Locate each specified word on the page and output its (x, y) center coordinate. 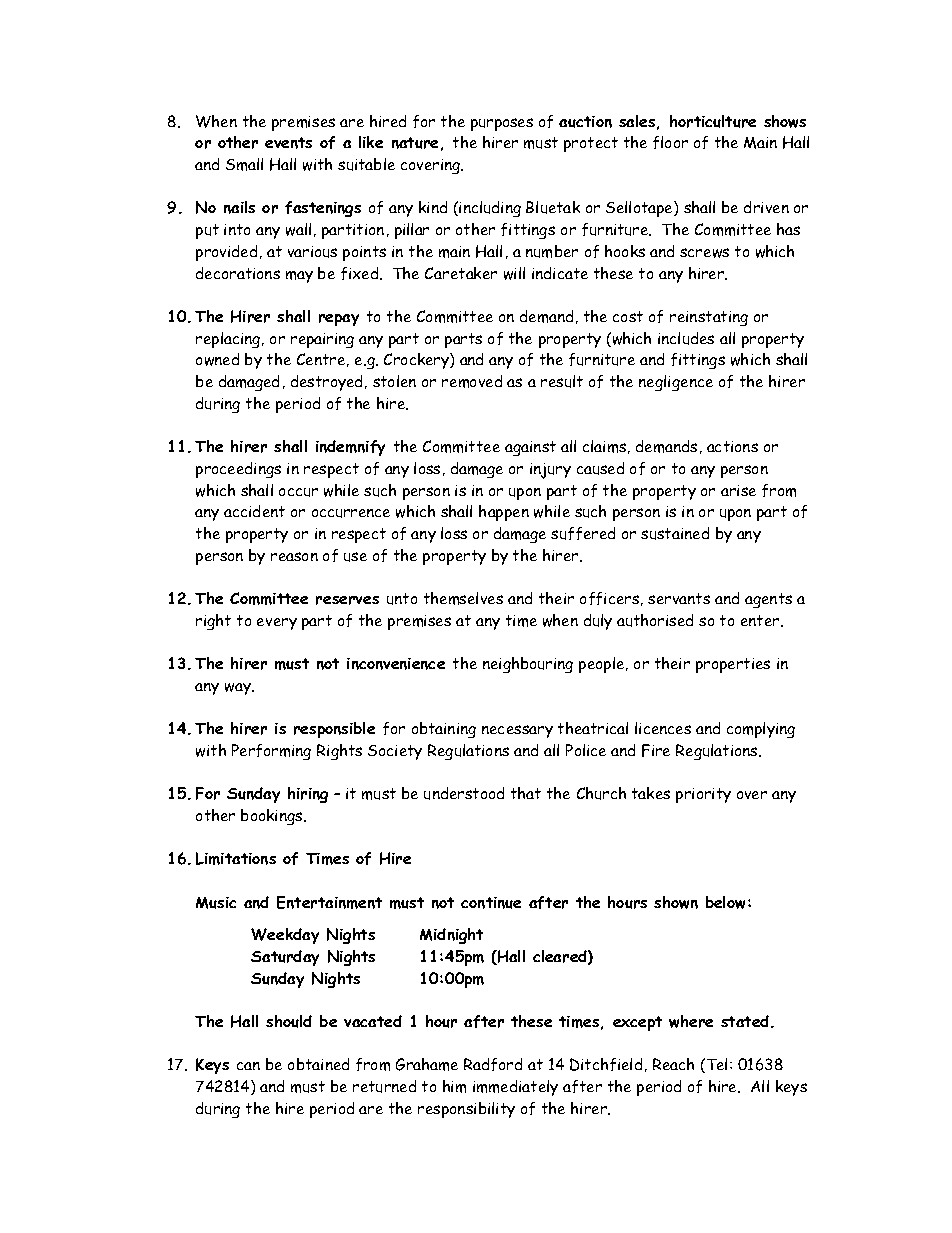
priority (703, 795)
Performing (271, 752)
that (526, 793)
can (248, 1066)
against (530, 448)
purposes (502, 124)
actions (732, 446)
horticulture (713, 121)
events (288, 143)
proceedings (238, 470)
